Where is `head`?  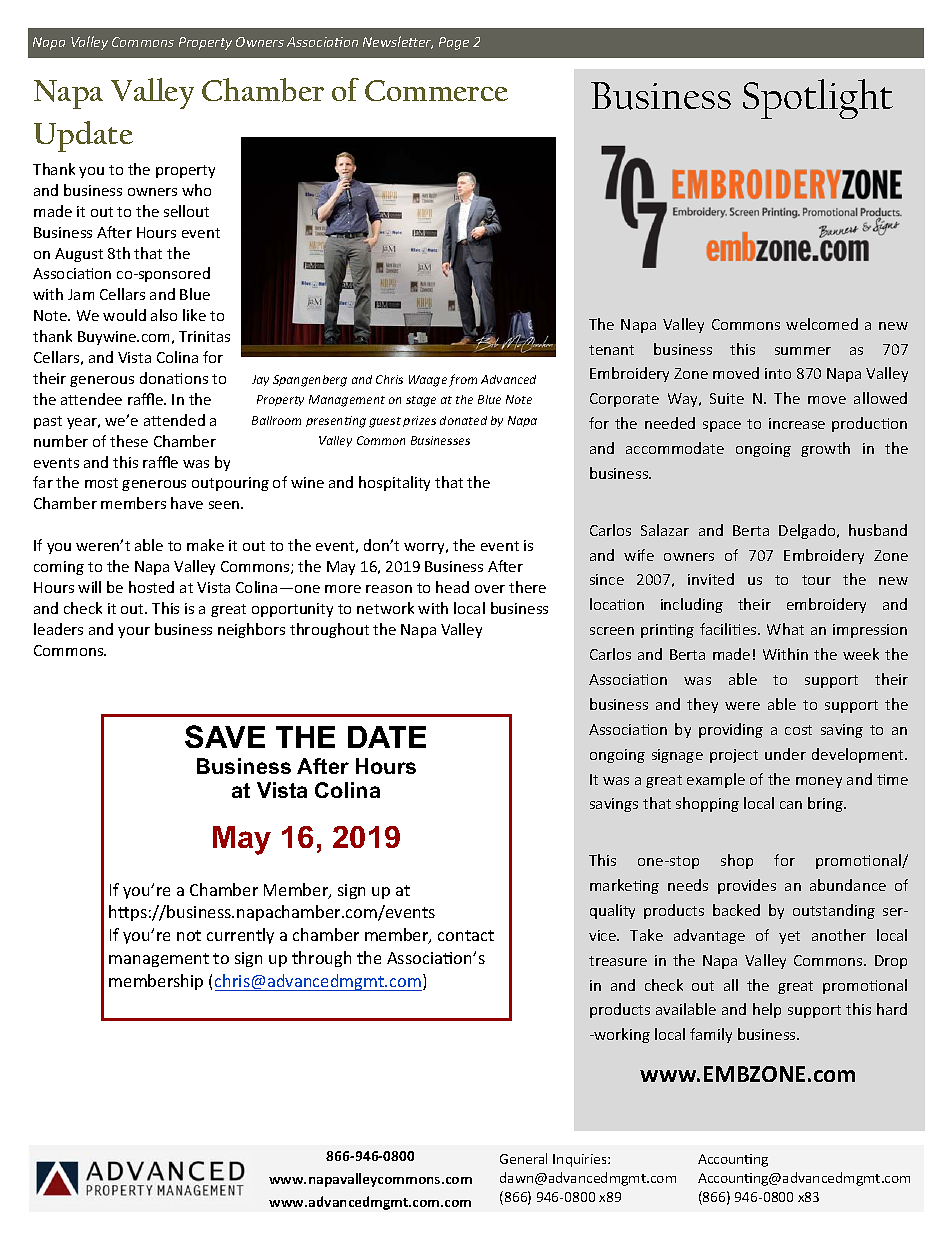
head is located at coordinates (452, 587).
